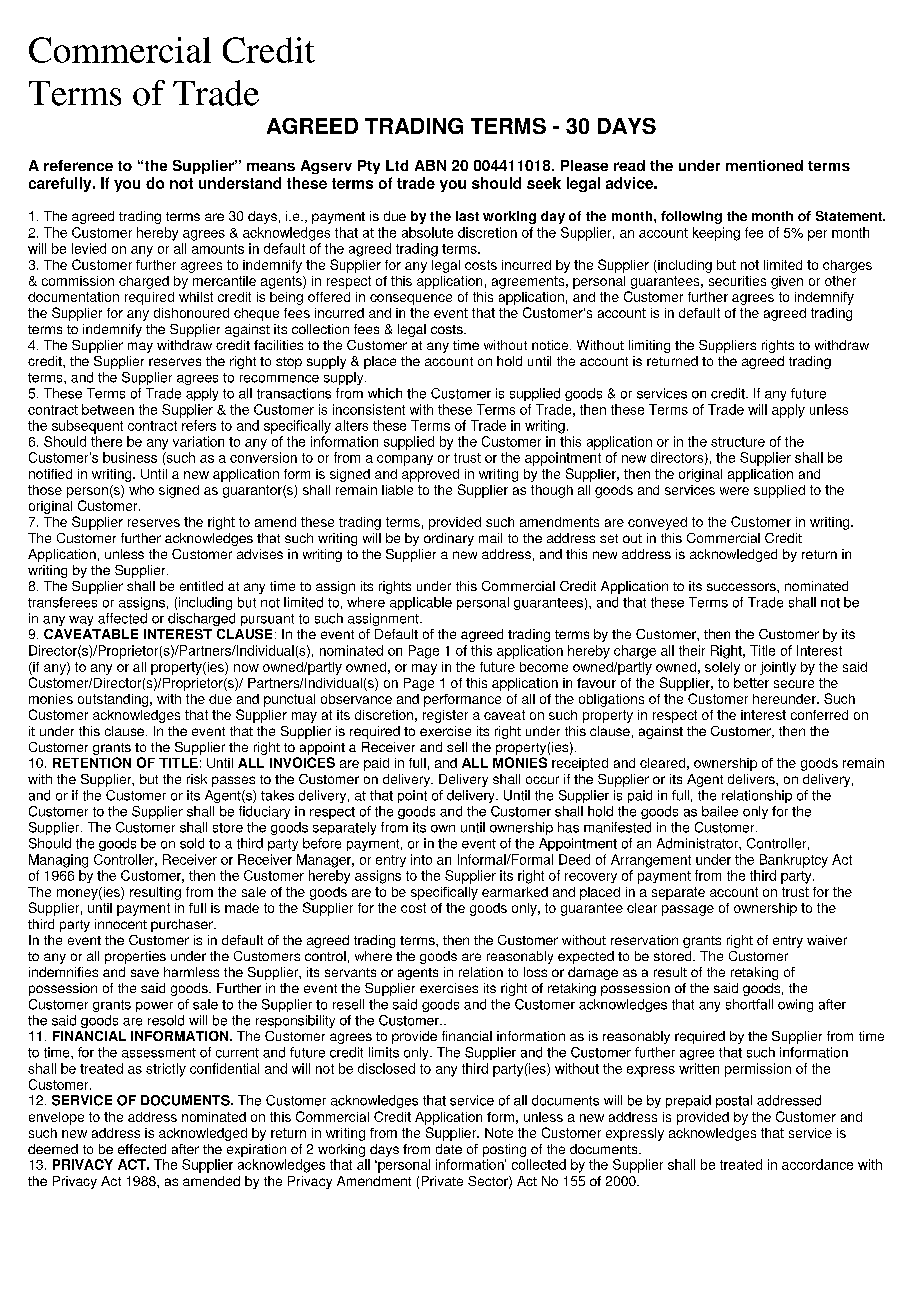 This document has height=1308, width=924. What do you see at coordinates (449, 1149) in the document?
I see `date` at bounding box center [449, 1149].
